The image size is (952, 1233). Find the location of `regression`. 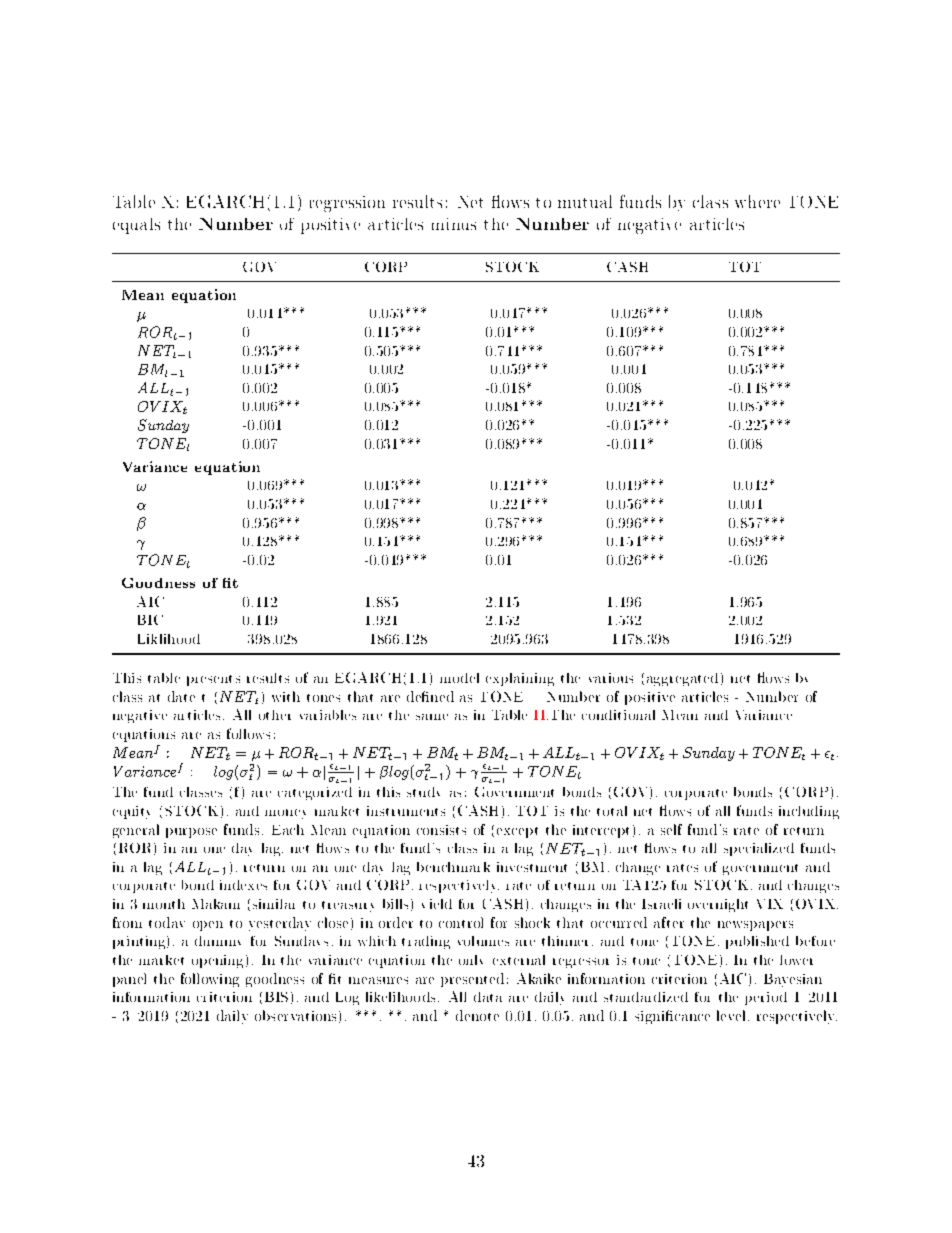

regression is located at coordinates (347, 204).
